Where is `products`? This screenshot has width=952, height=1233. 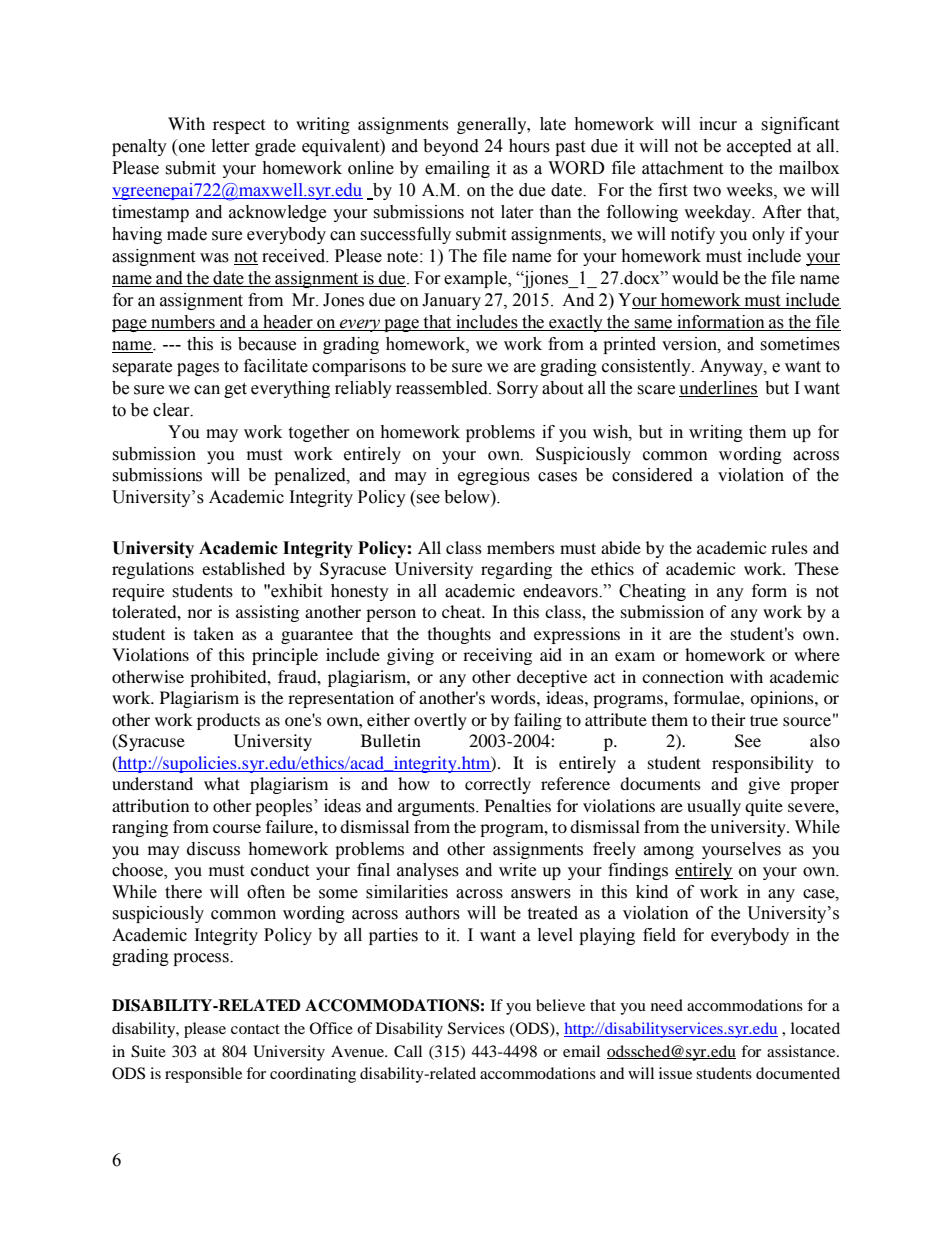 products is located at coordinates (228, 721).
